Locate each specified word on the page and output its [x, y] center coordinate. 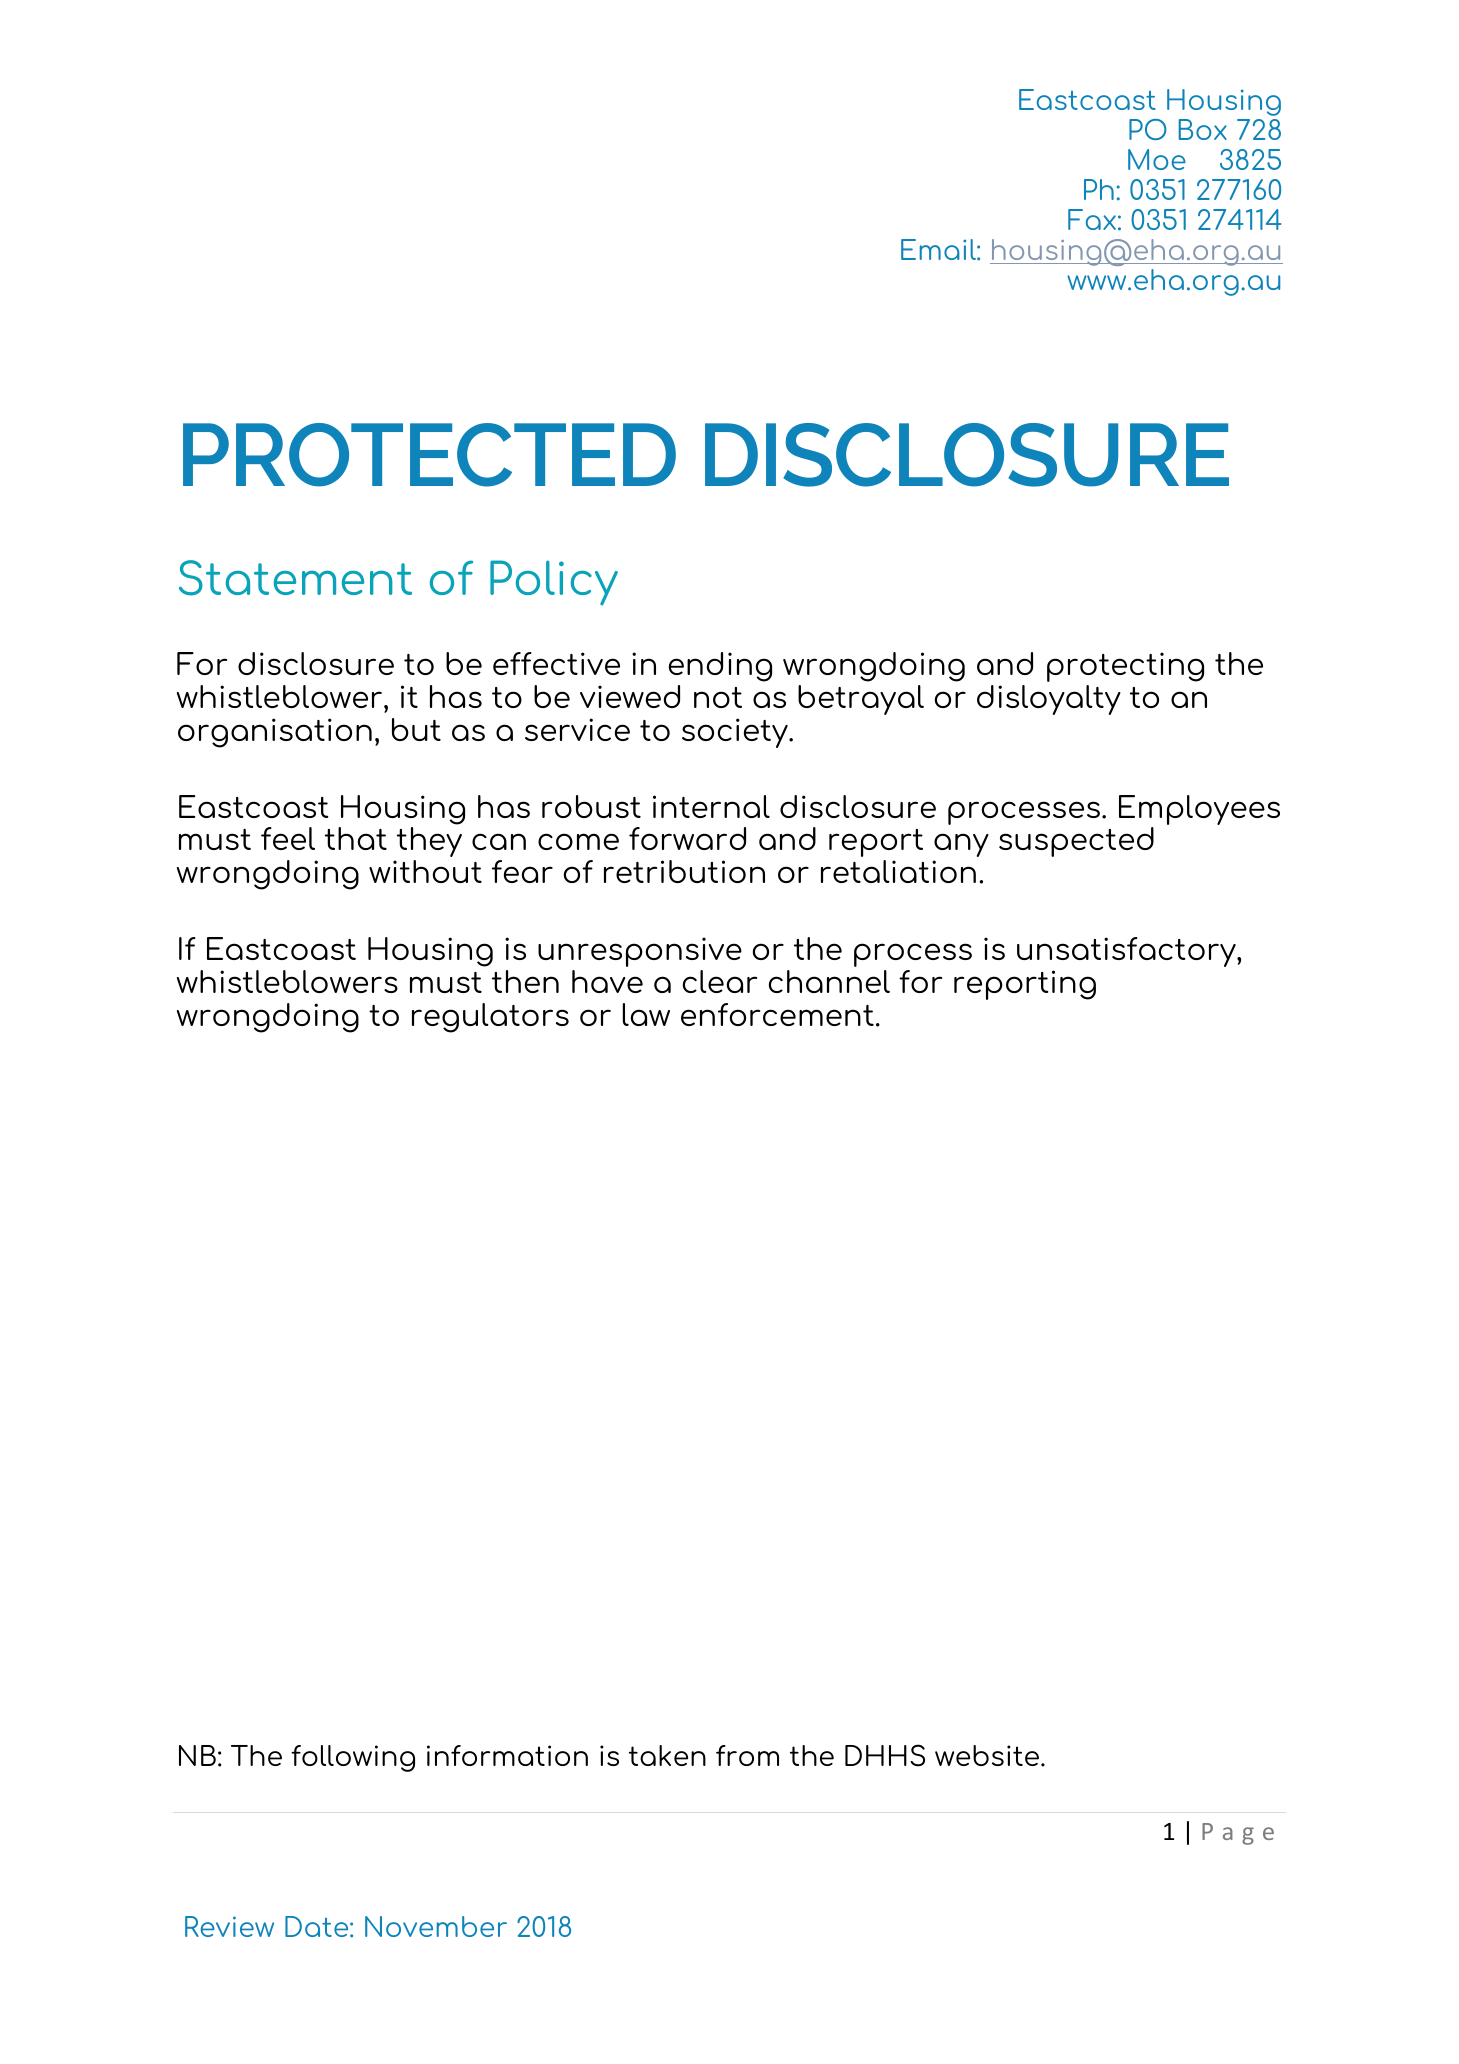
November [436, 1926]
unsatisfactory [1127, 952]
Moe [1157, 159]
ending [720, 667]
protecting [1125, 667]
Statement [295, 578]
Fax [1092, 219]
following [353, 1758]
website [988, 1755]
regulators [490, 1018]
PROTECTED [429, 455]
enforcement [777, 1014]
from [747, 1755]
